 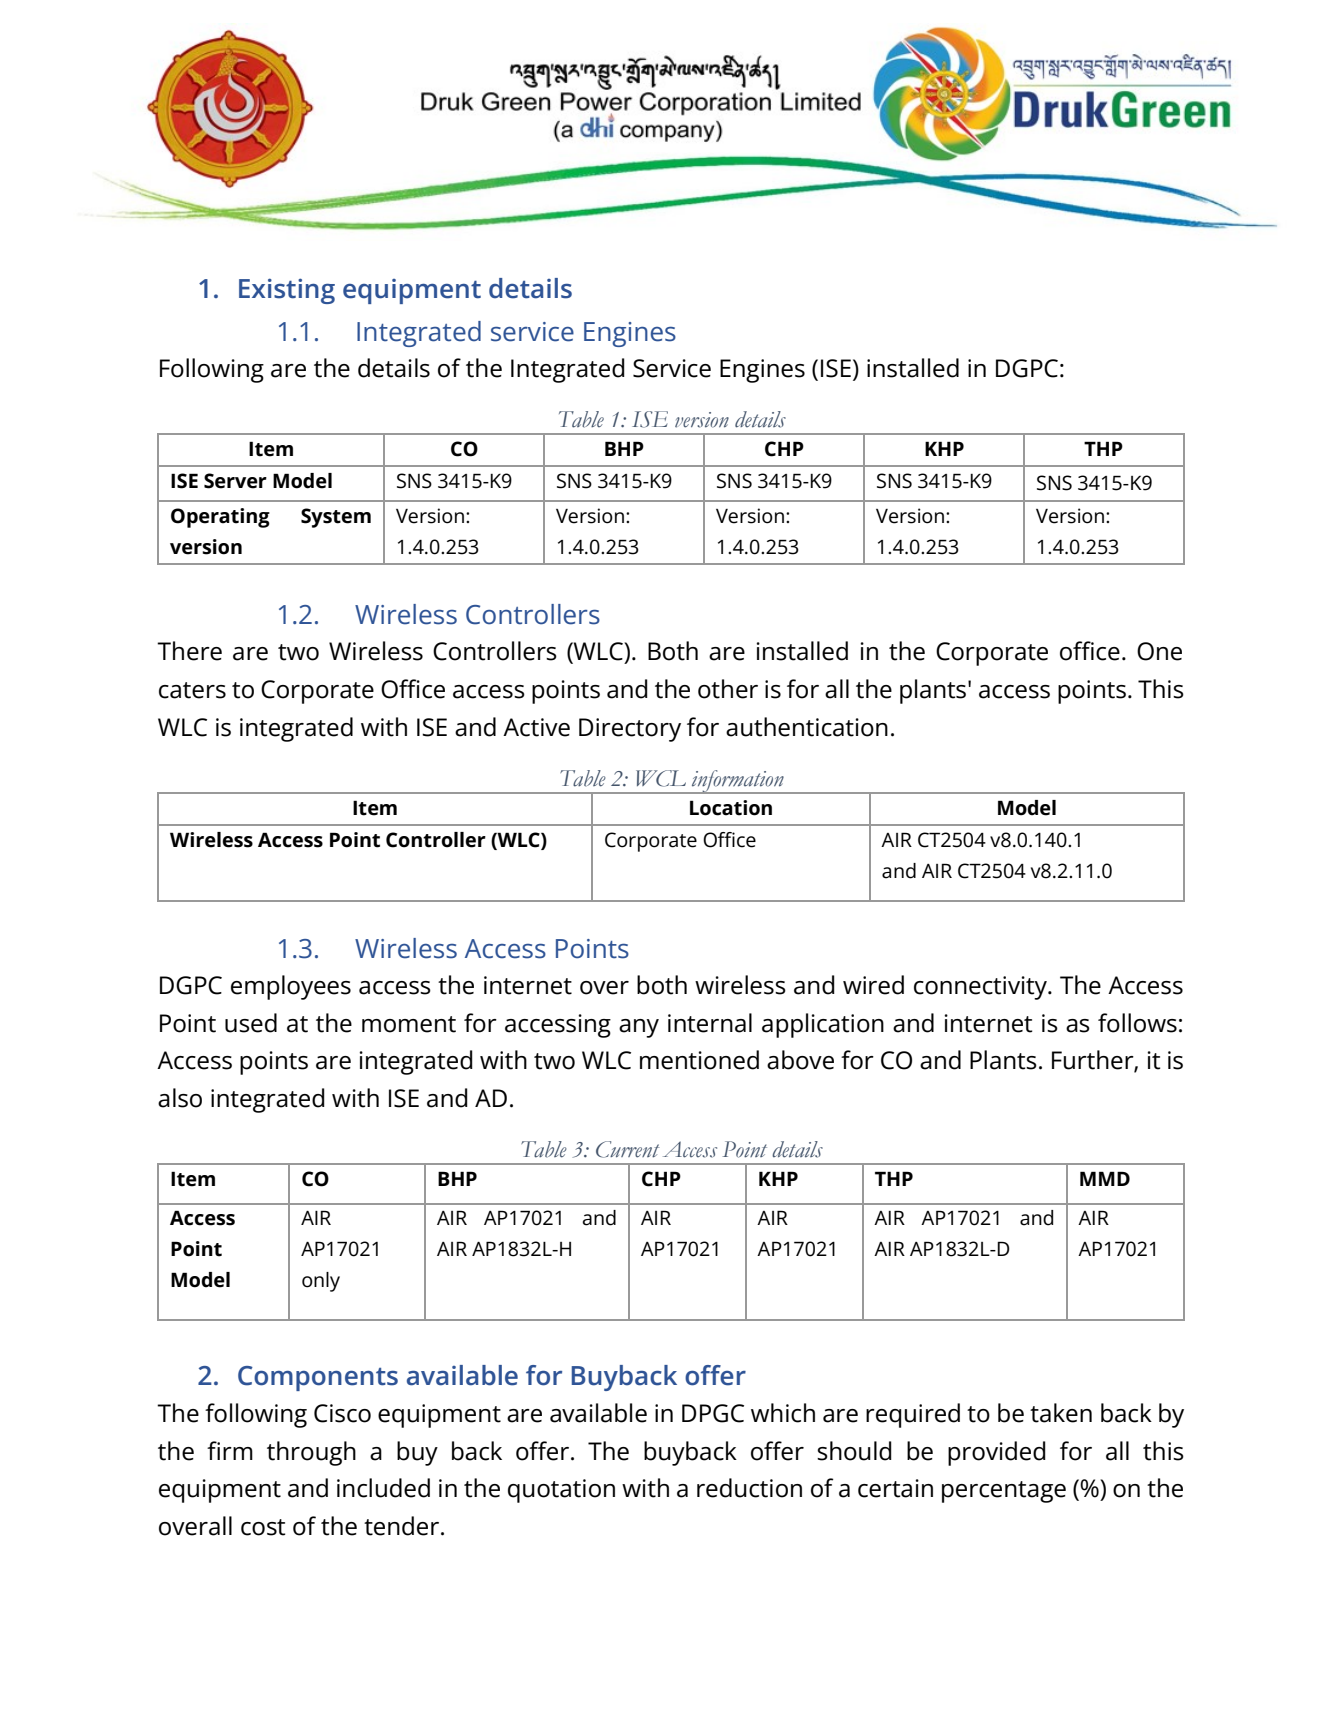 What do you see at coordinates (287, 291) in the screenshot?
I see `Existing` at bounding box center [287, 291].
